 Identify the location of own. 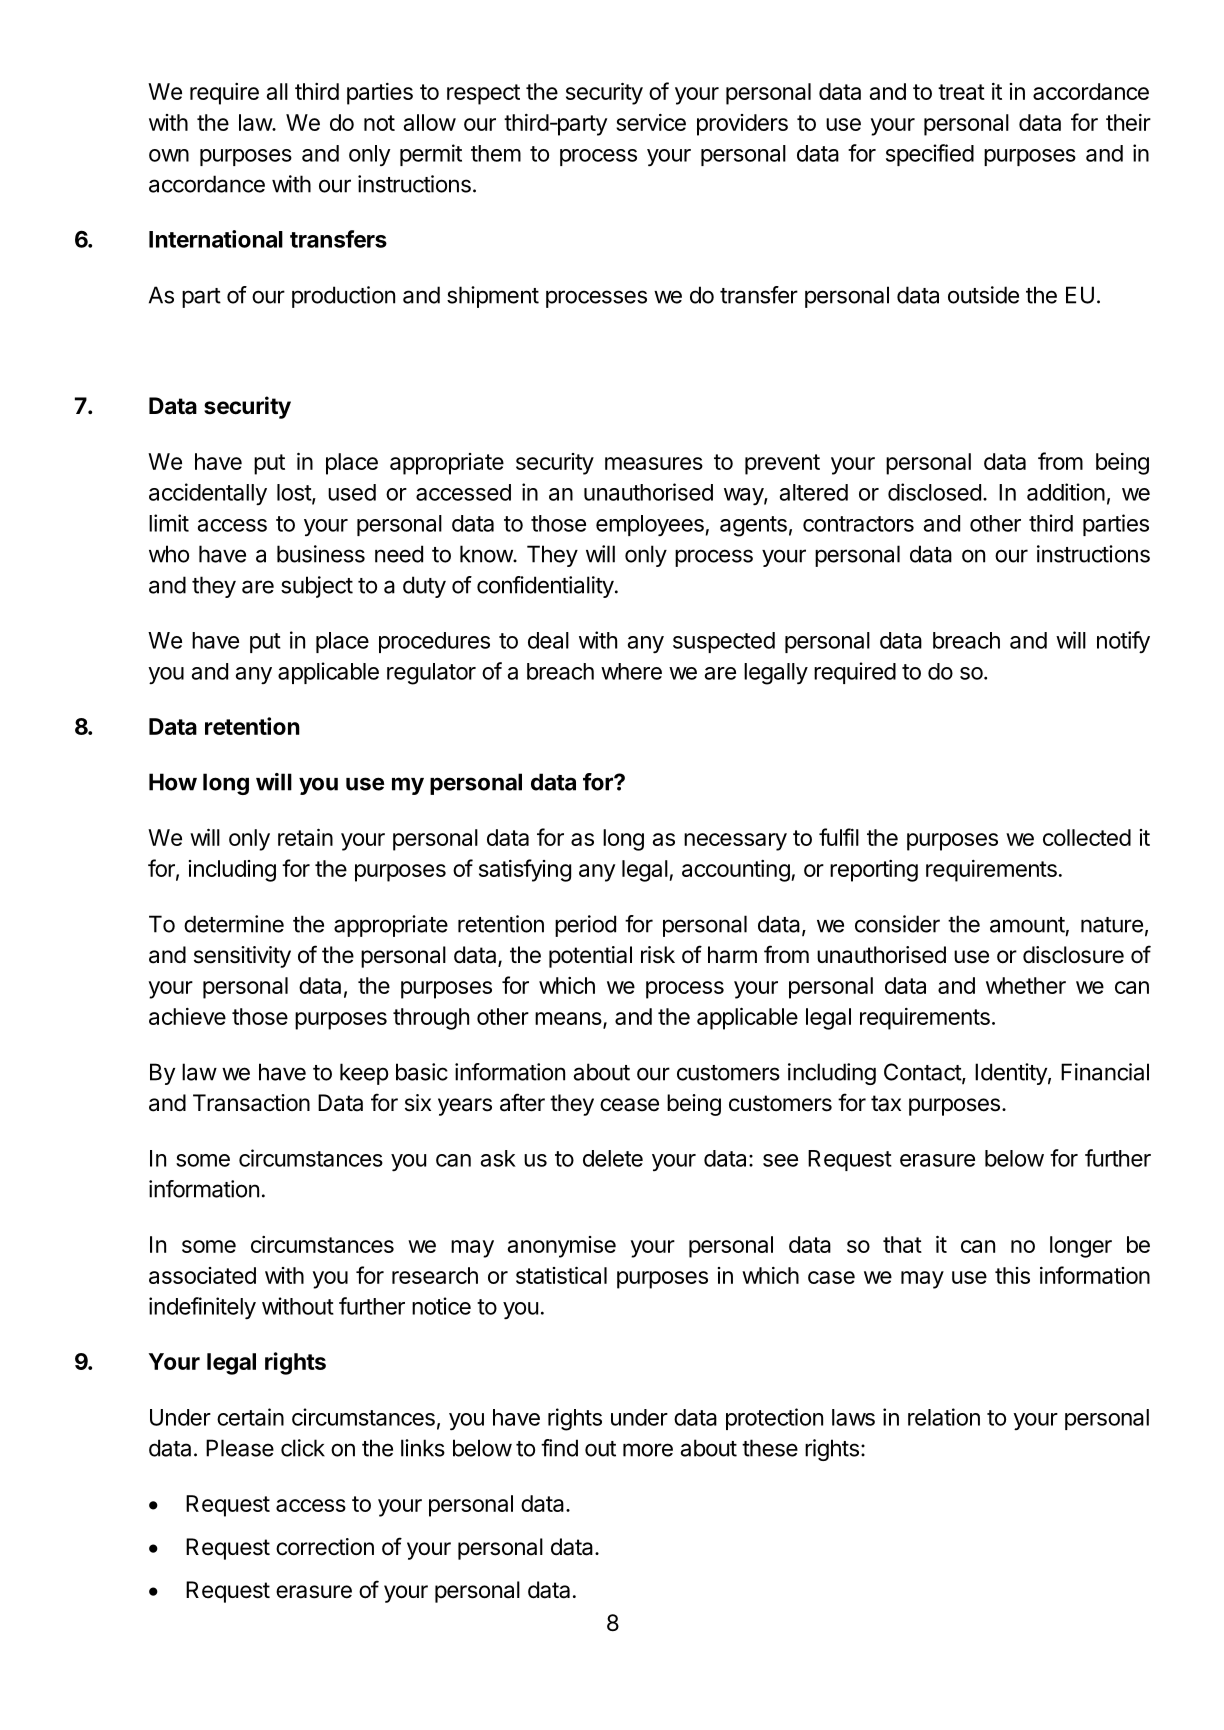
(169, 155).
